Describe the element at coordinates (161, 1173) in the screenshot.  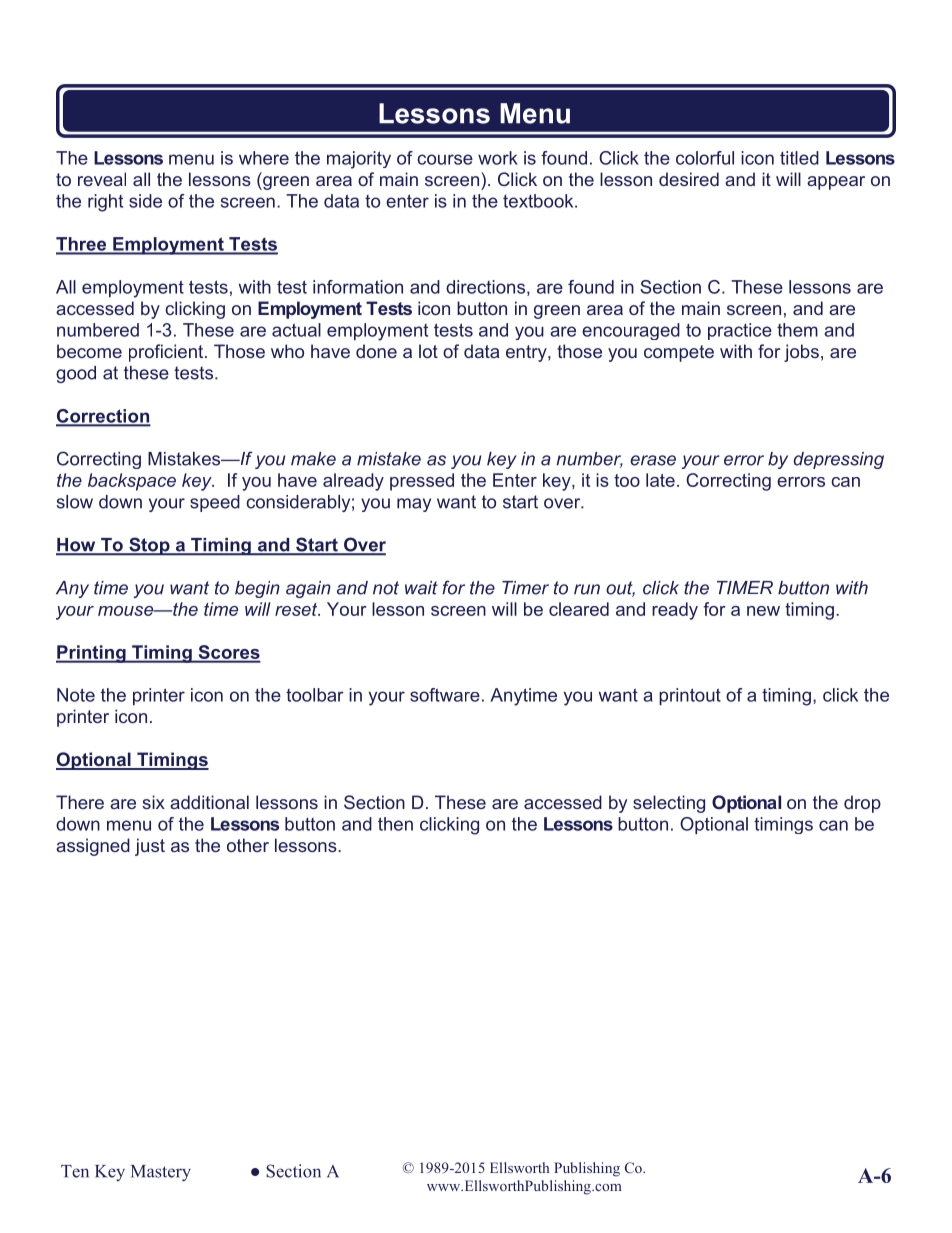
I see `Mastery` at that location.
